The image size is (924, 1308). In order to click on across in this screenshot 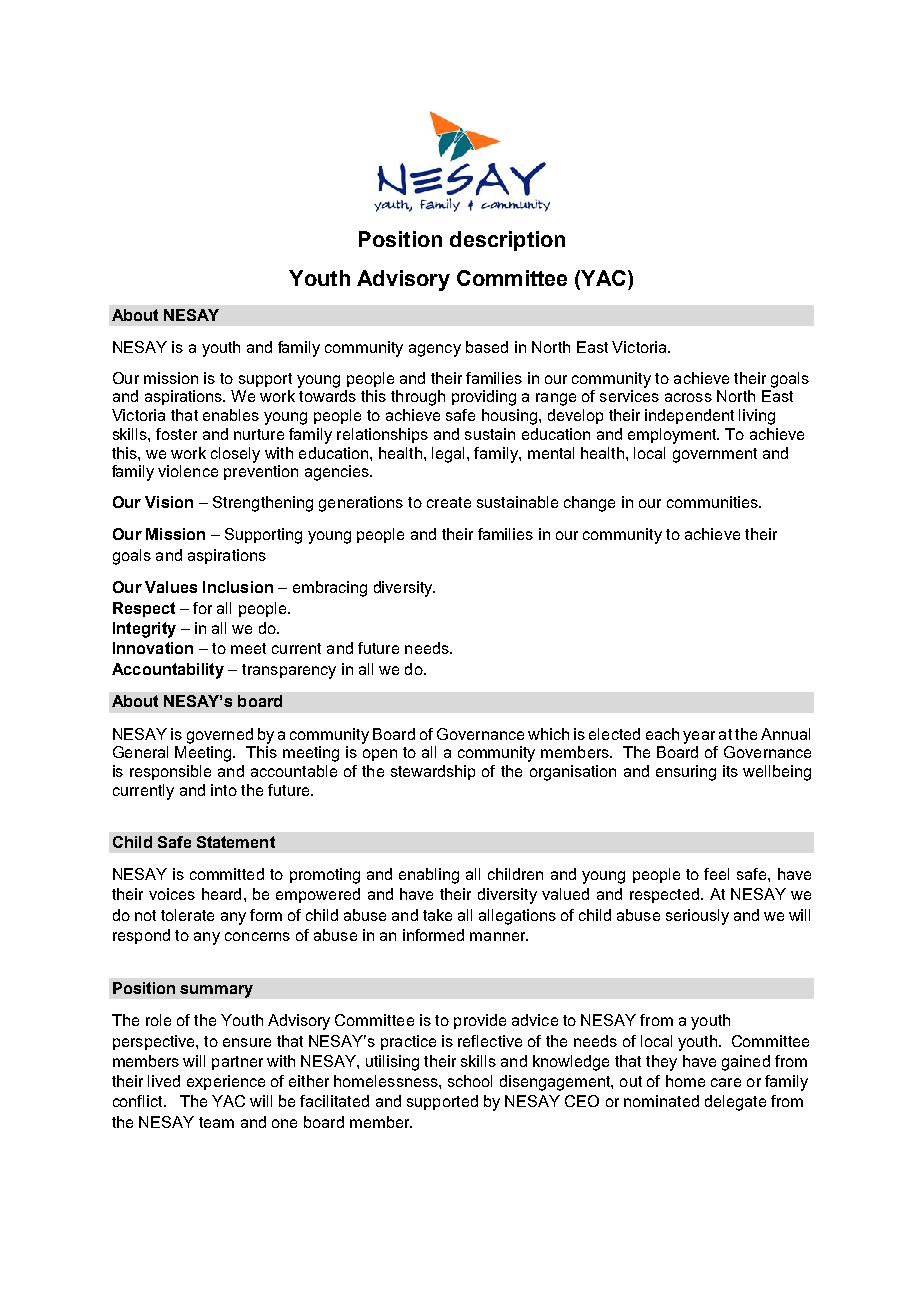, I will do `click(688, 397)`.
